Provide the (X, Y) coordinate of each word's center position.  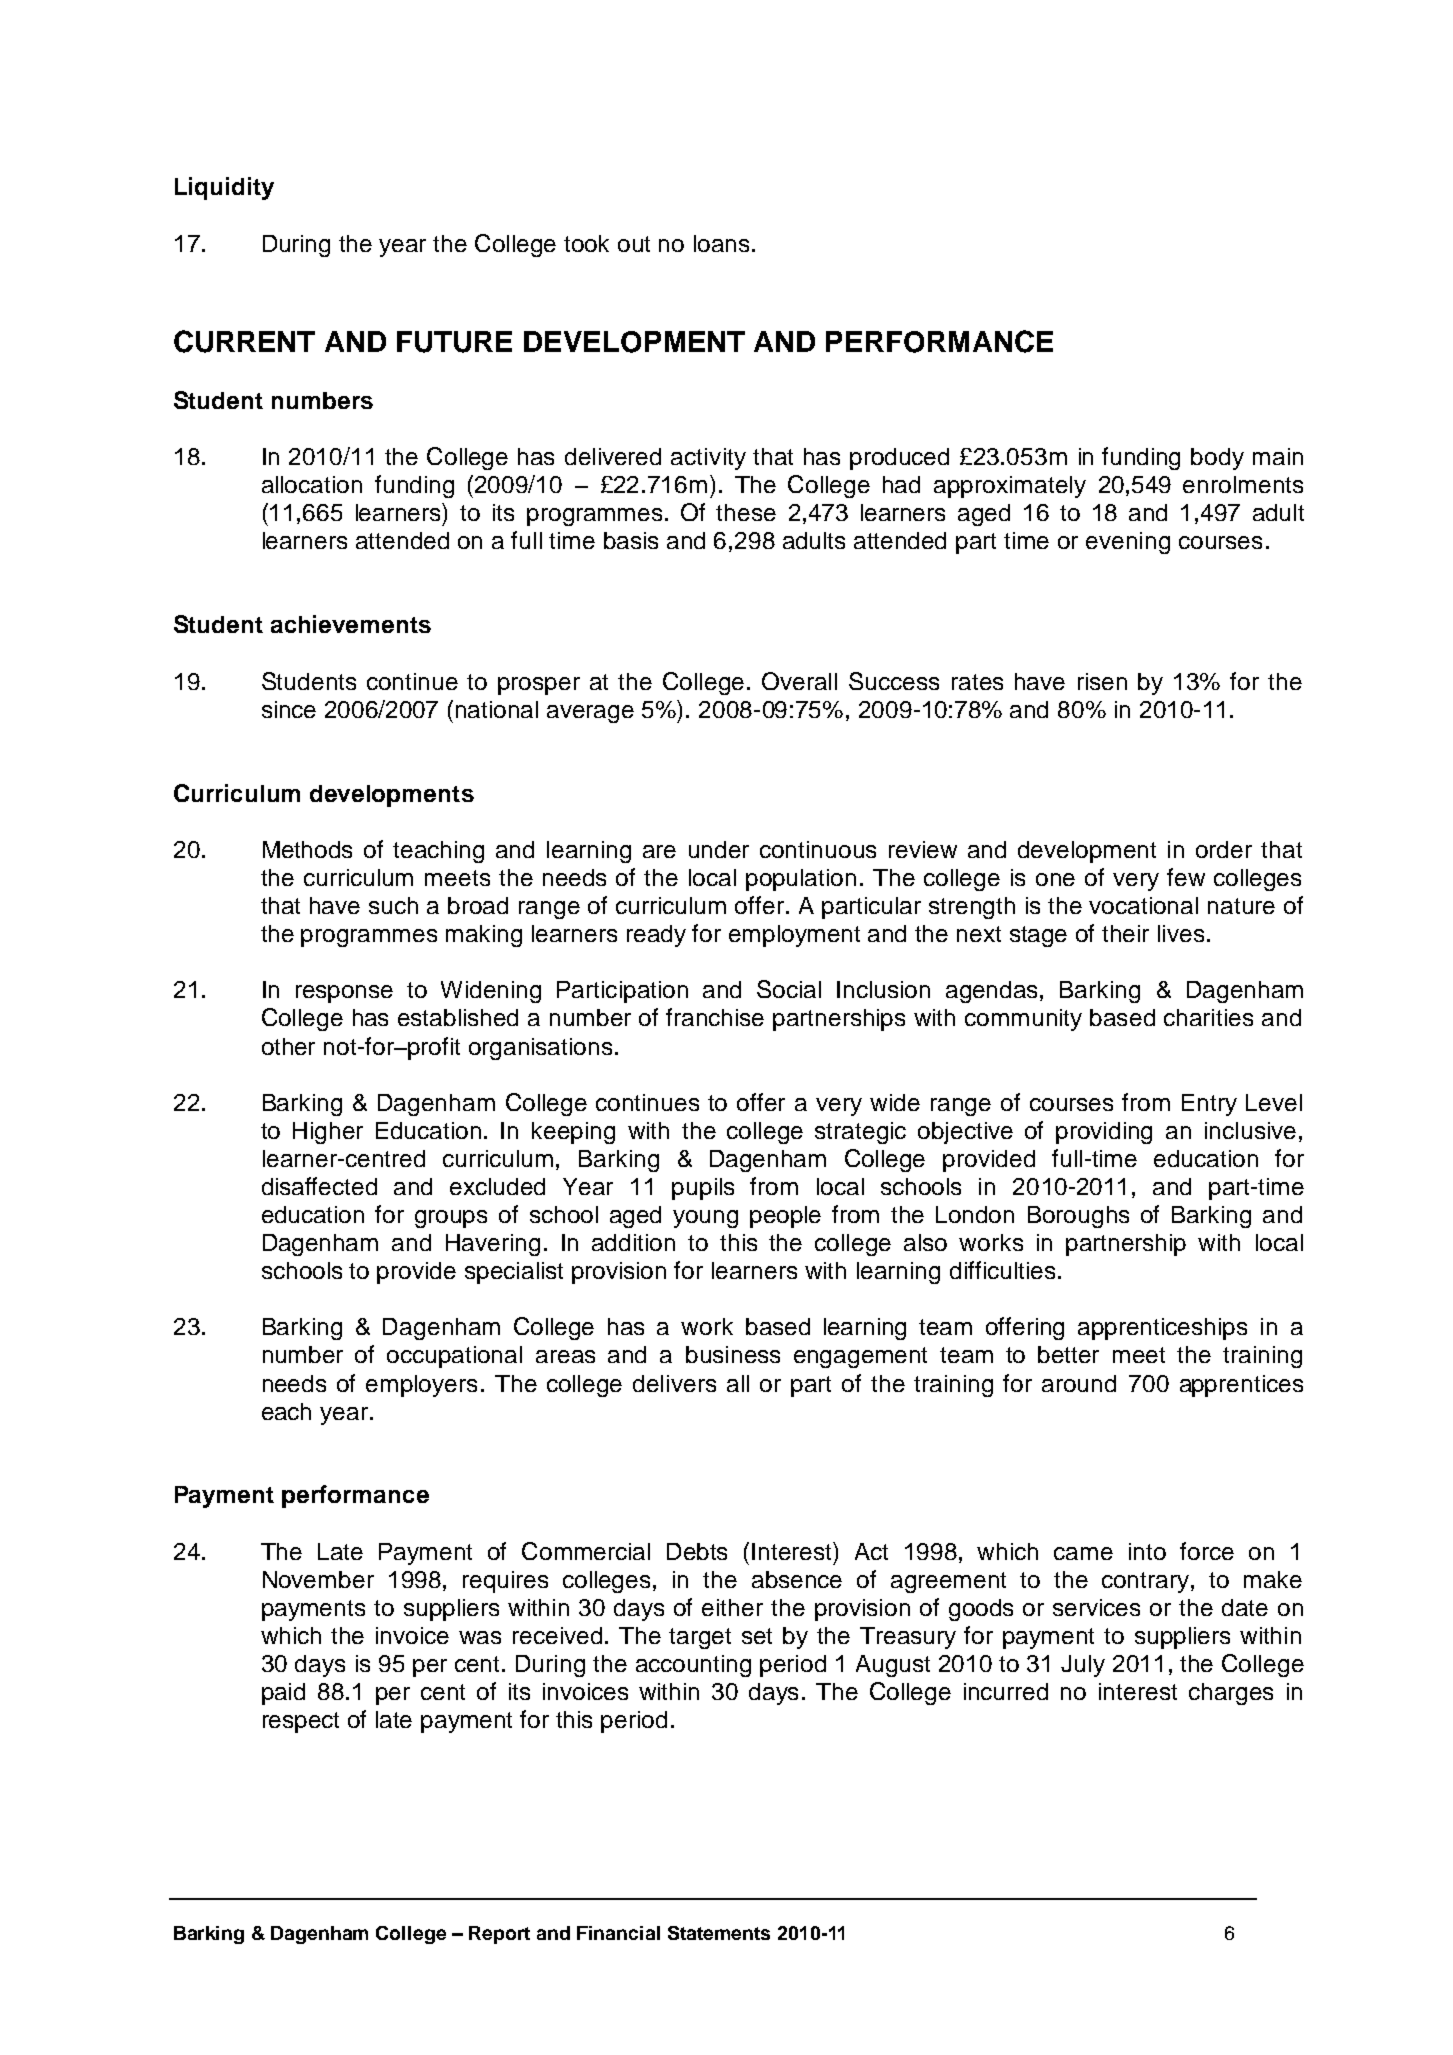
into (1147, 1551)
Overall (799, 681)
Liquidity (224, 188)
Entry (1209, 1105)
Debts (697, 1551)
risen (1102, 681)
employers (421, 1386)
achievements (351, 624)
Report (499, 1935)
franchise (715, 1017)
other (288, 1046)
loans (721, 243)
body (1217, 459)
